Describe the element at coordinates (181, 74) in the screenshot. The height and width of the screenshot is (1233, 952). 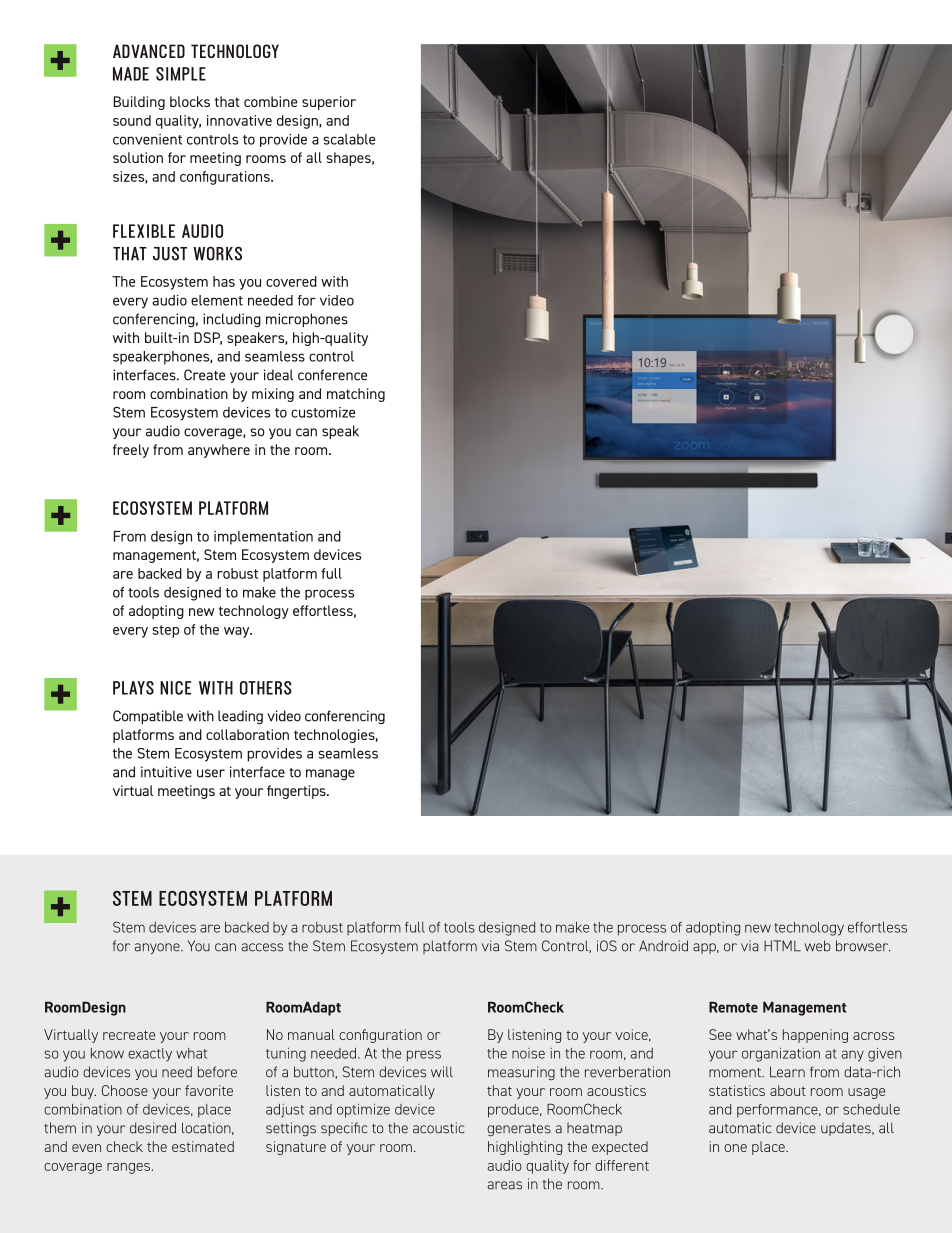
I see `SIMPLE` at that location.
